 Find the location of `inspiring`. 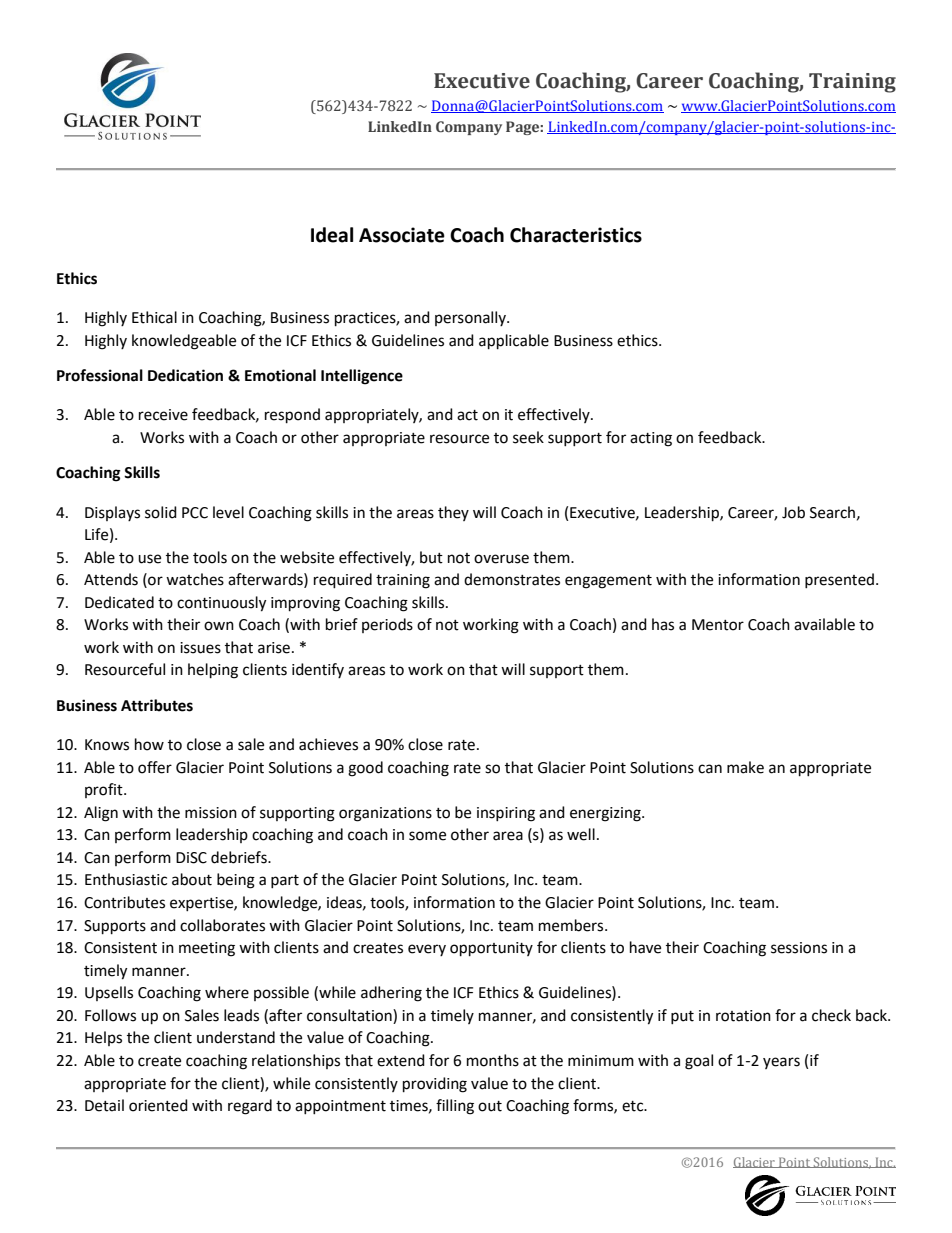

inspiring is located at coordinates (506, 814).
